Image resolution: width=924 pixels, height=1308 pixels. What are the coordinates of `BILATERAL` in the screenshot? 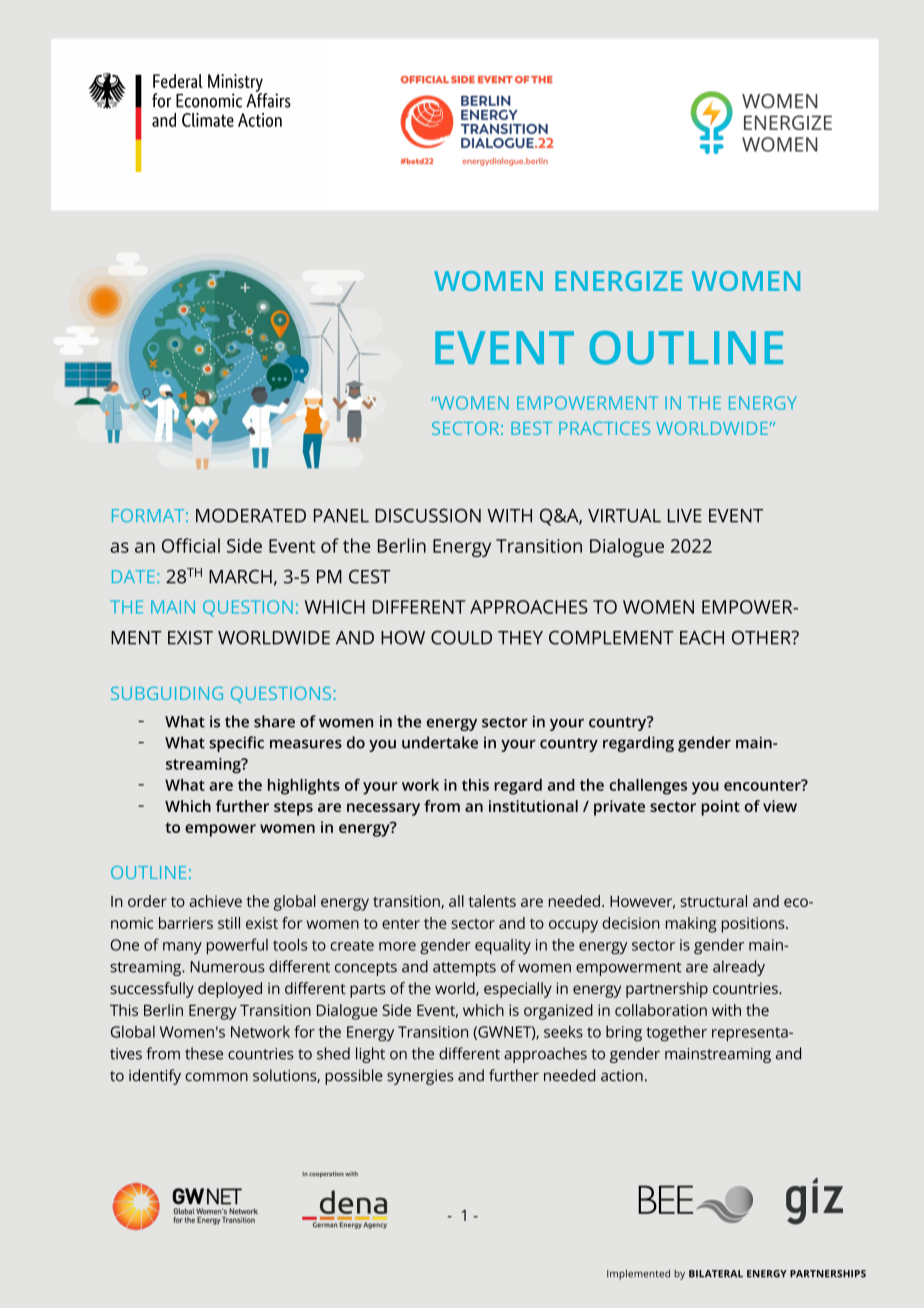 It's located at (716, 1274).
